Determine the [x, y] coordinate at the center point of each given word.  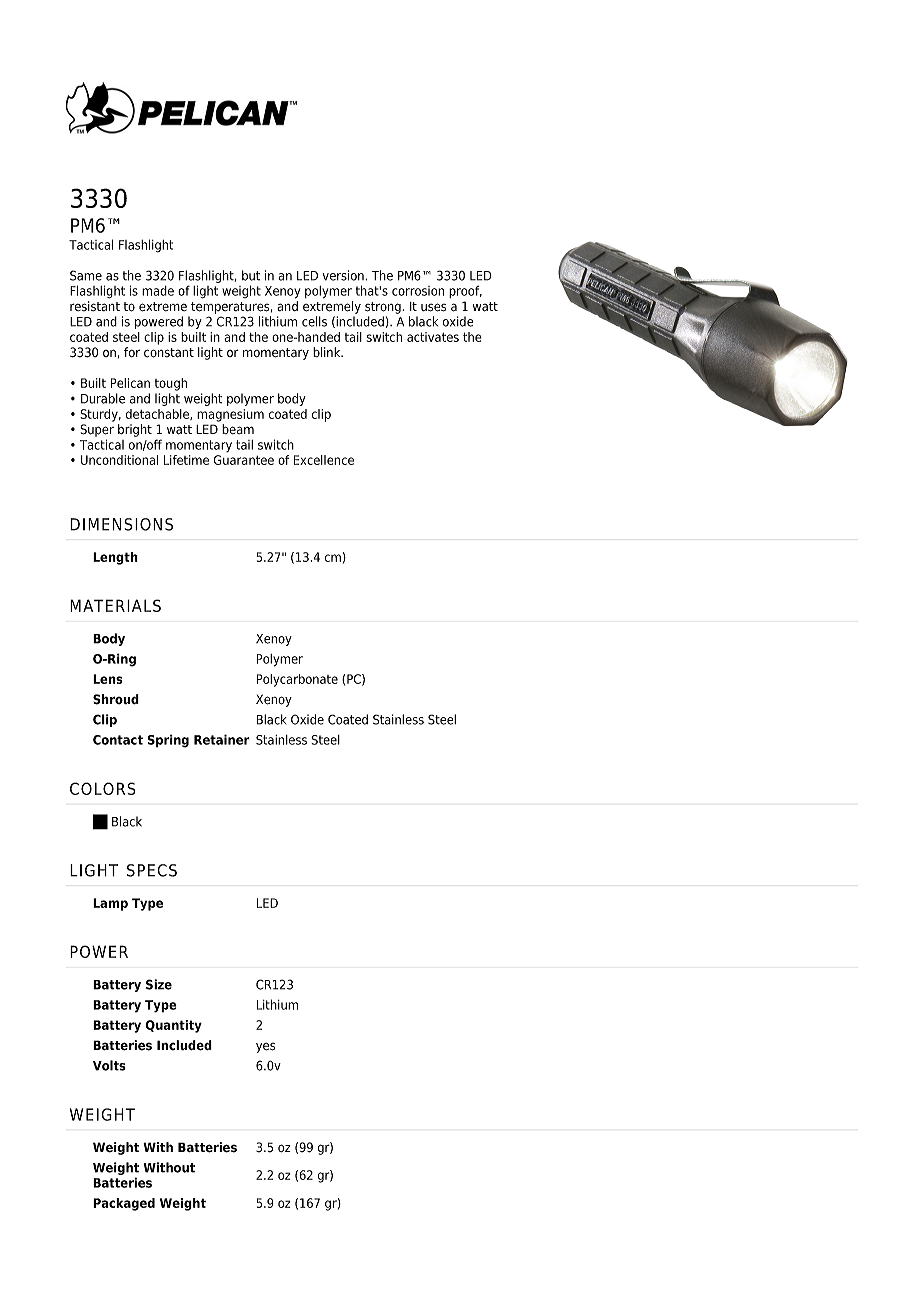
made [158, 291]
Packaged [124, 1204]
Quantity [173, 1026]
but [251, 275]
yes [265, 1048]
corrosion [418, 291]
